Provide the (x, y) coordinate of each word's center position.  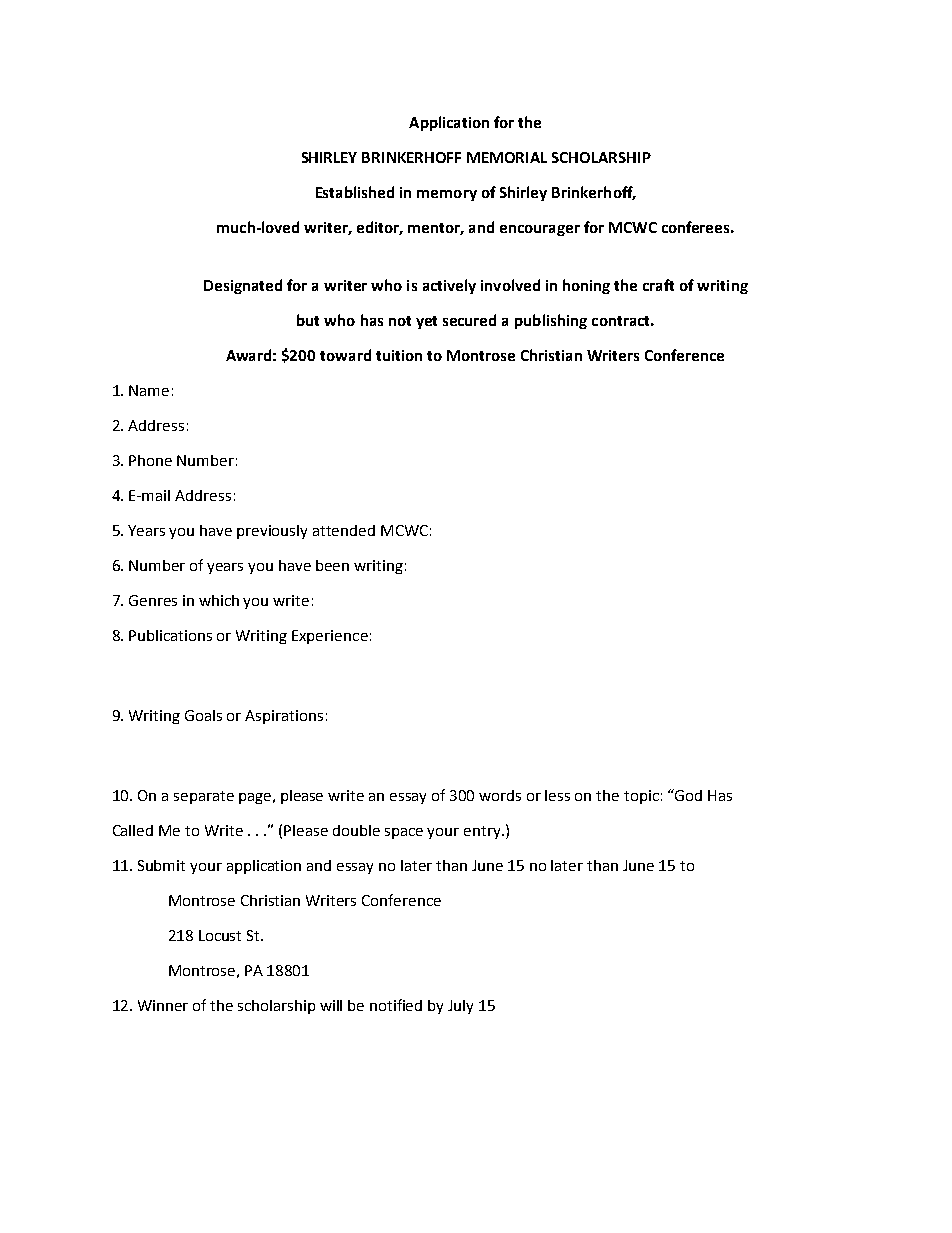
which (219, 600)
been (332, 565)
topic (641, 797)
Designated (243, 286)
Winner (163, 1005)
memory (447, 195)
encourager (540, 230)
